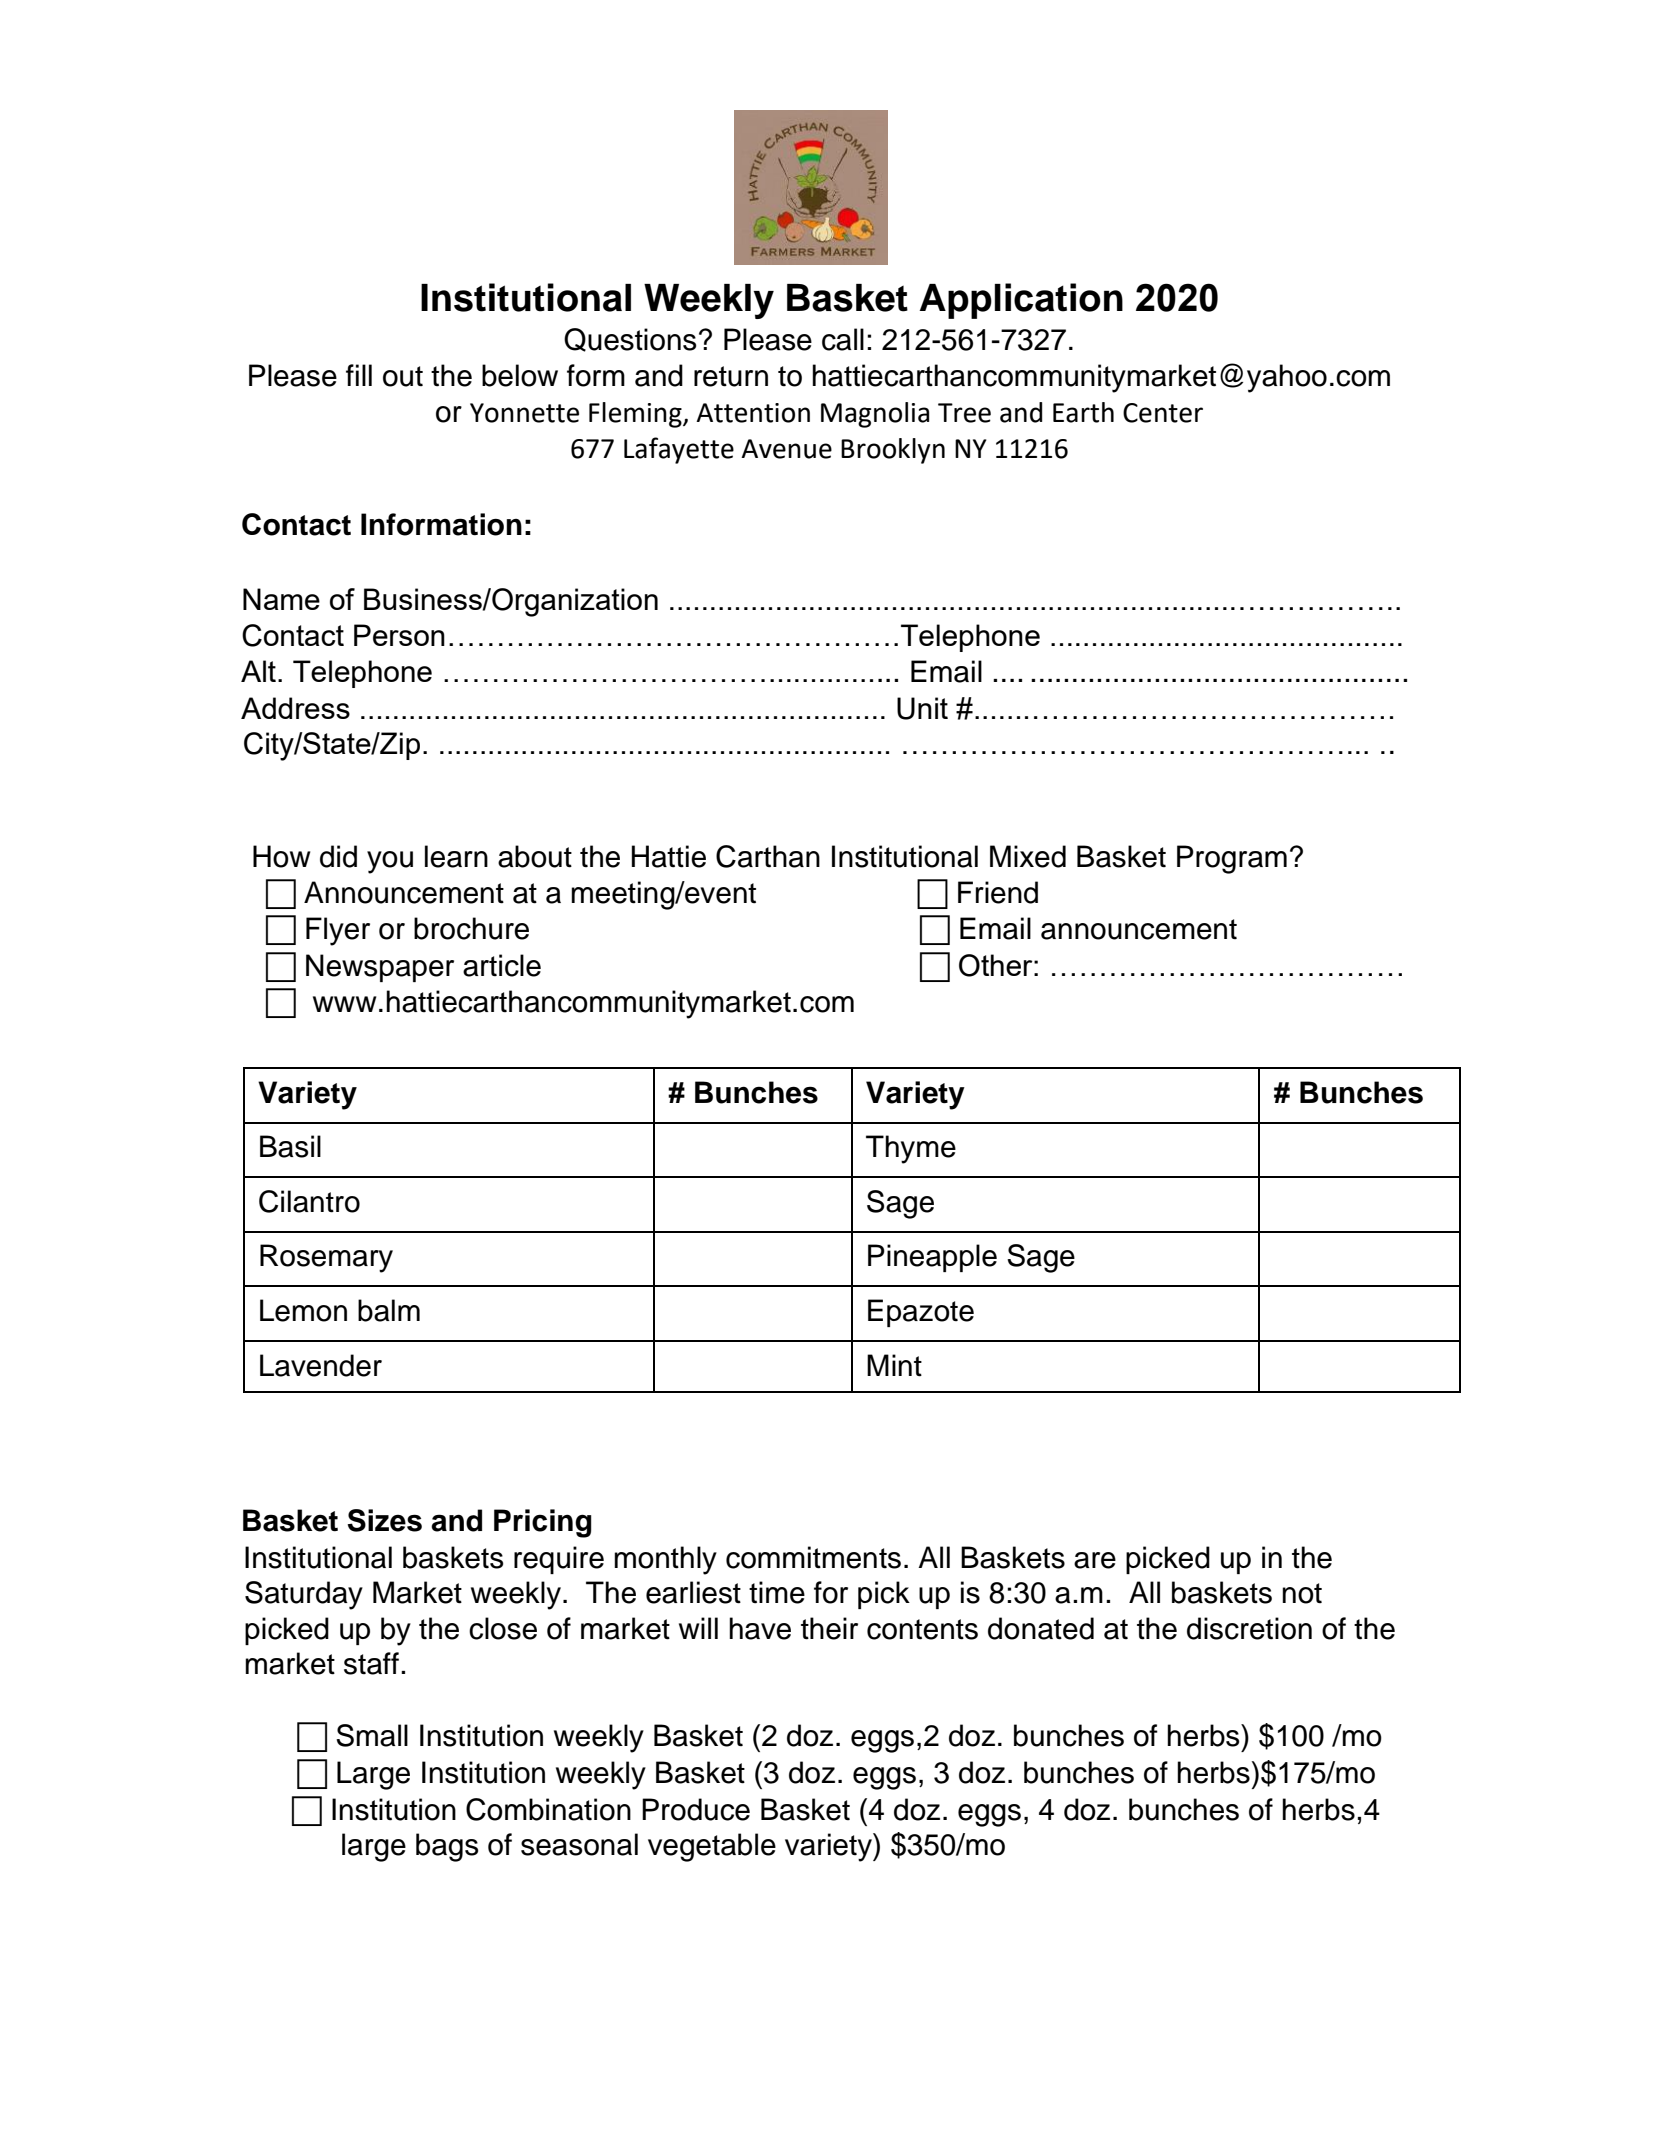  Describe the element at coordinates (843, 339) in the document. I see `call` at that location.
